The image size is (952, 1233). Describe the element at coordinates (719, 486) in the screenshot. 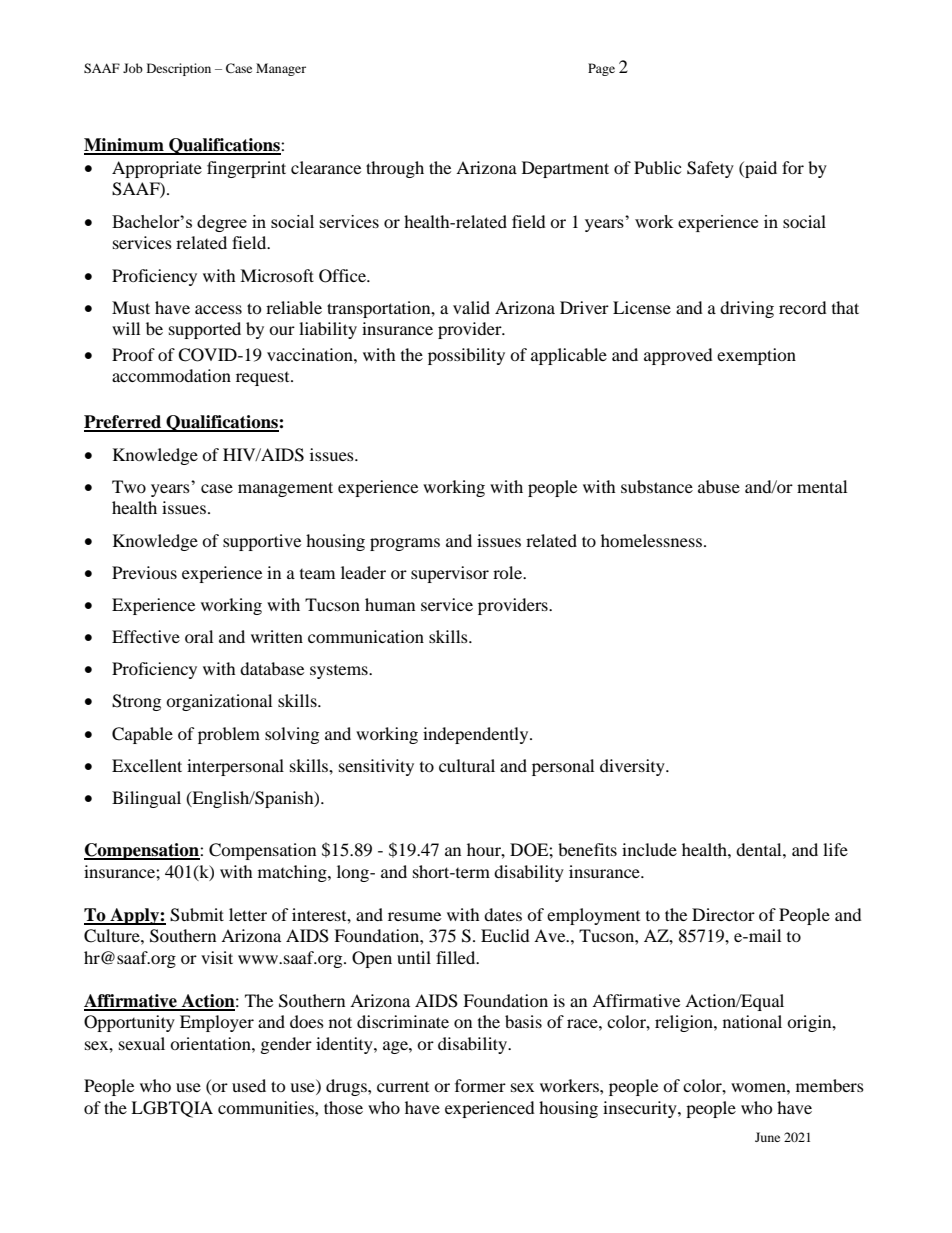

I see `abuse` at that location.
